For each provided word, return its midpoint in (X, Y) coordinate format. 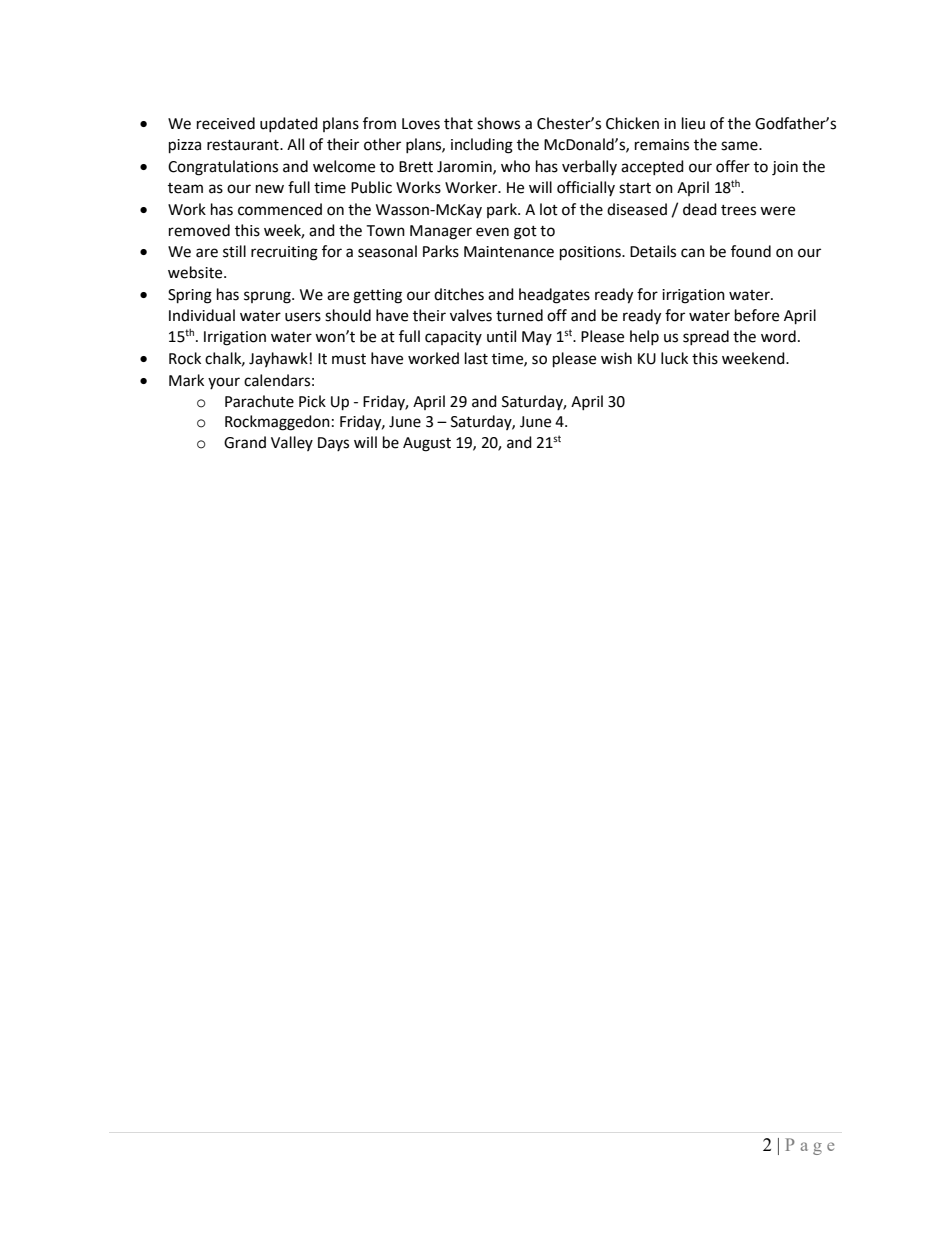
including (482, 146)
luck (674, 358)
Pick (312, 401)
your (224, 383)
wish (616, 358)
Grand (245, 442)
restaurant (244, 145)
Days (333, 444)
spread (706, 337)
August (427, 444)
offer (733, 166)
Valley (292, 443)
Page (809, 1146)
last (476, 358)
